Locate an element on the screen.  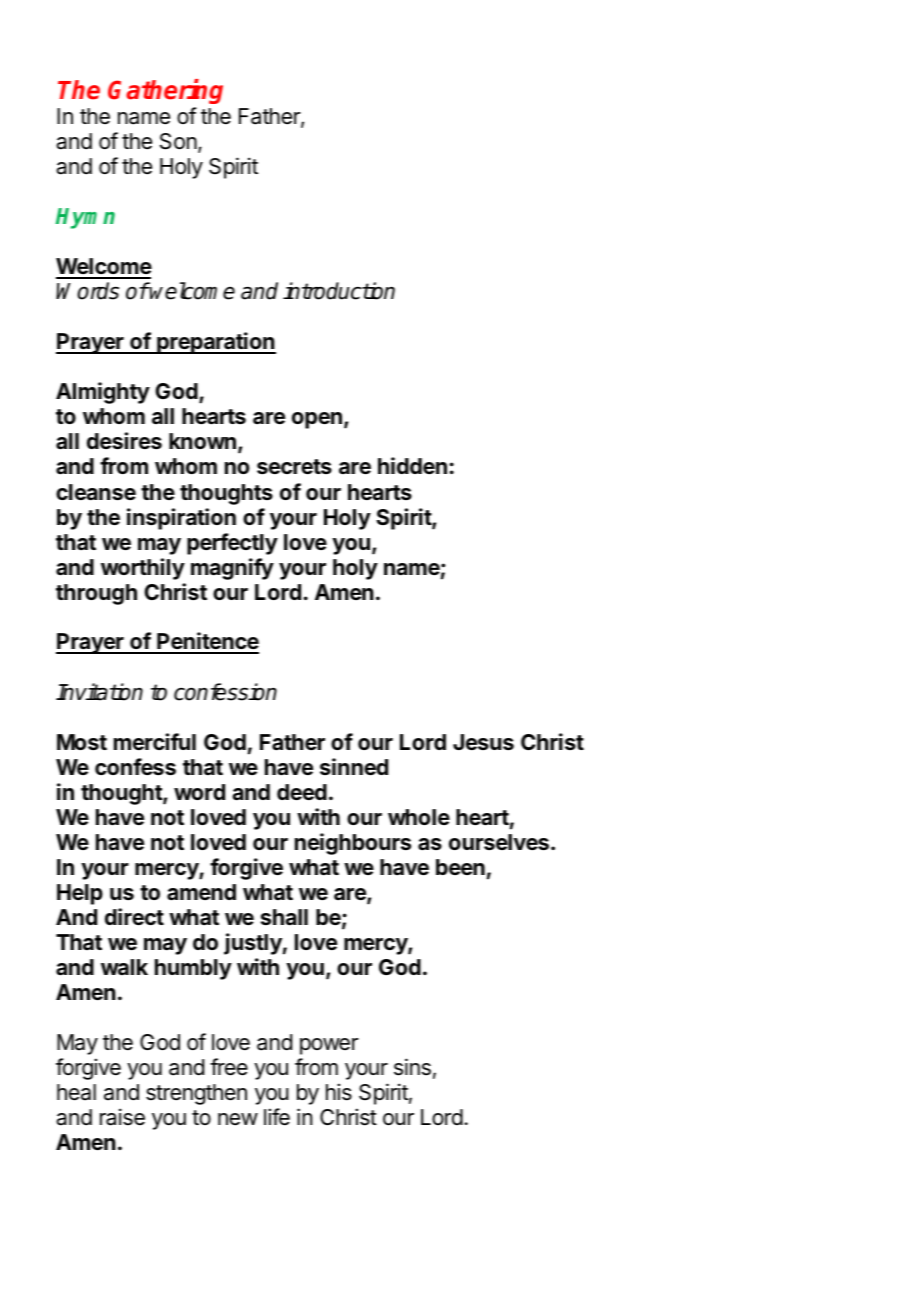
secrets is located at coordinates (294, 467).
